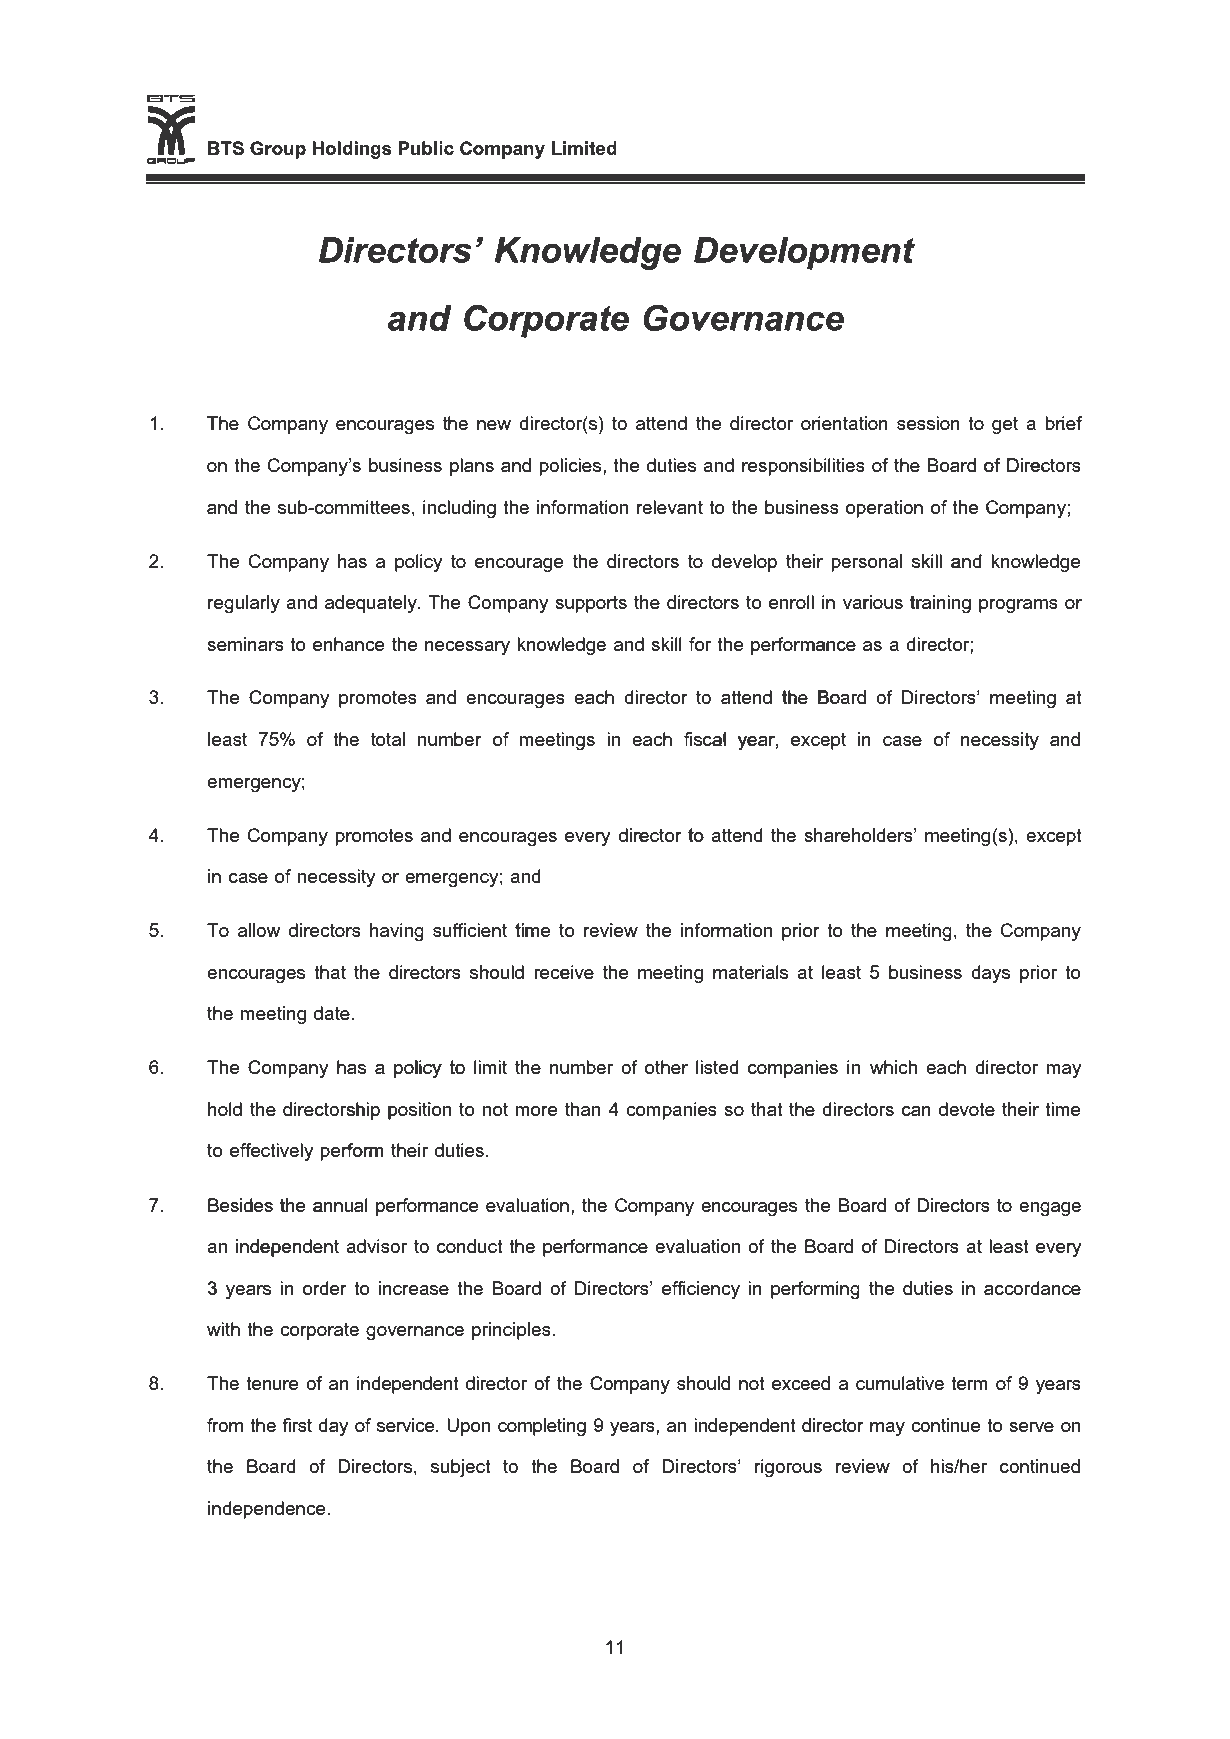  What do you see at coordinates (297, 1425) in the page?
I see `first` at bounding box center [297, 1425].
